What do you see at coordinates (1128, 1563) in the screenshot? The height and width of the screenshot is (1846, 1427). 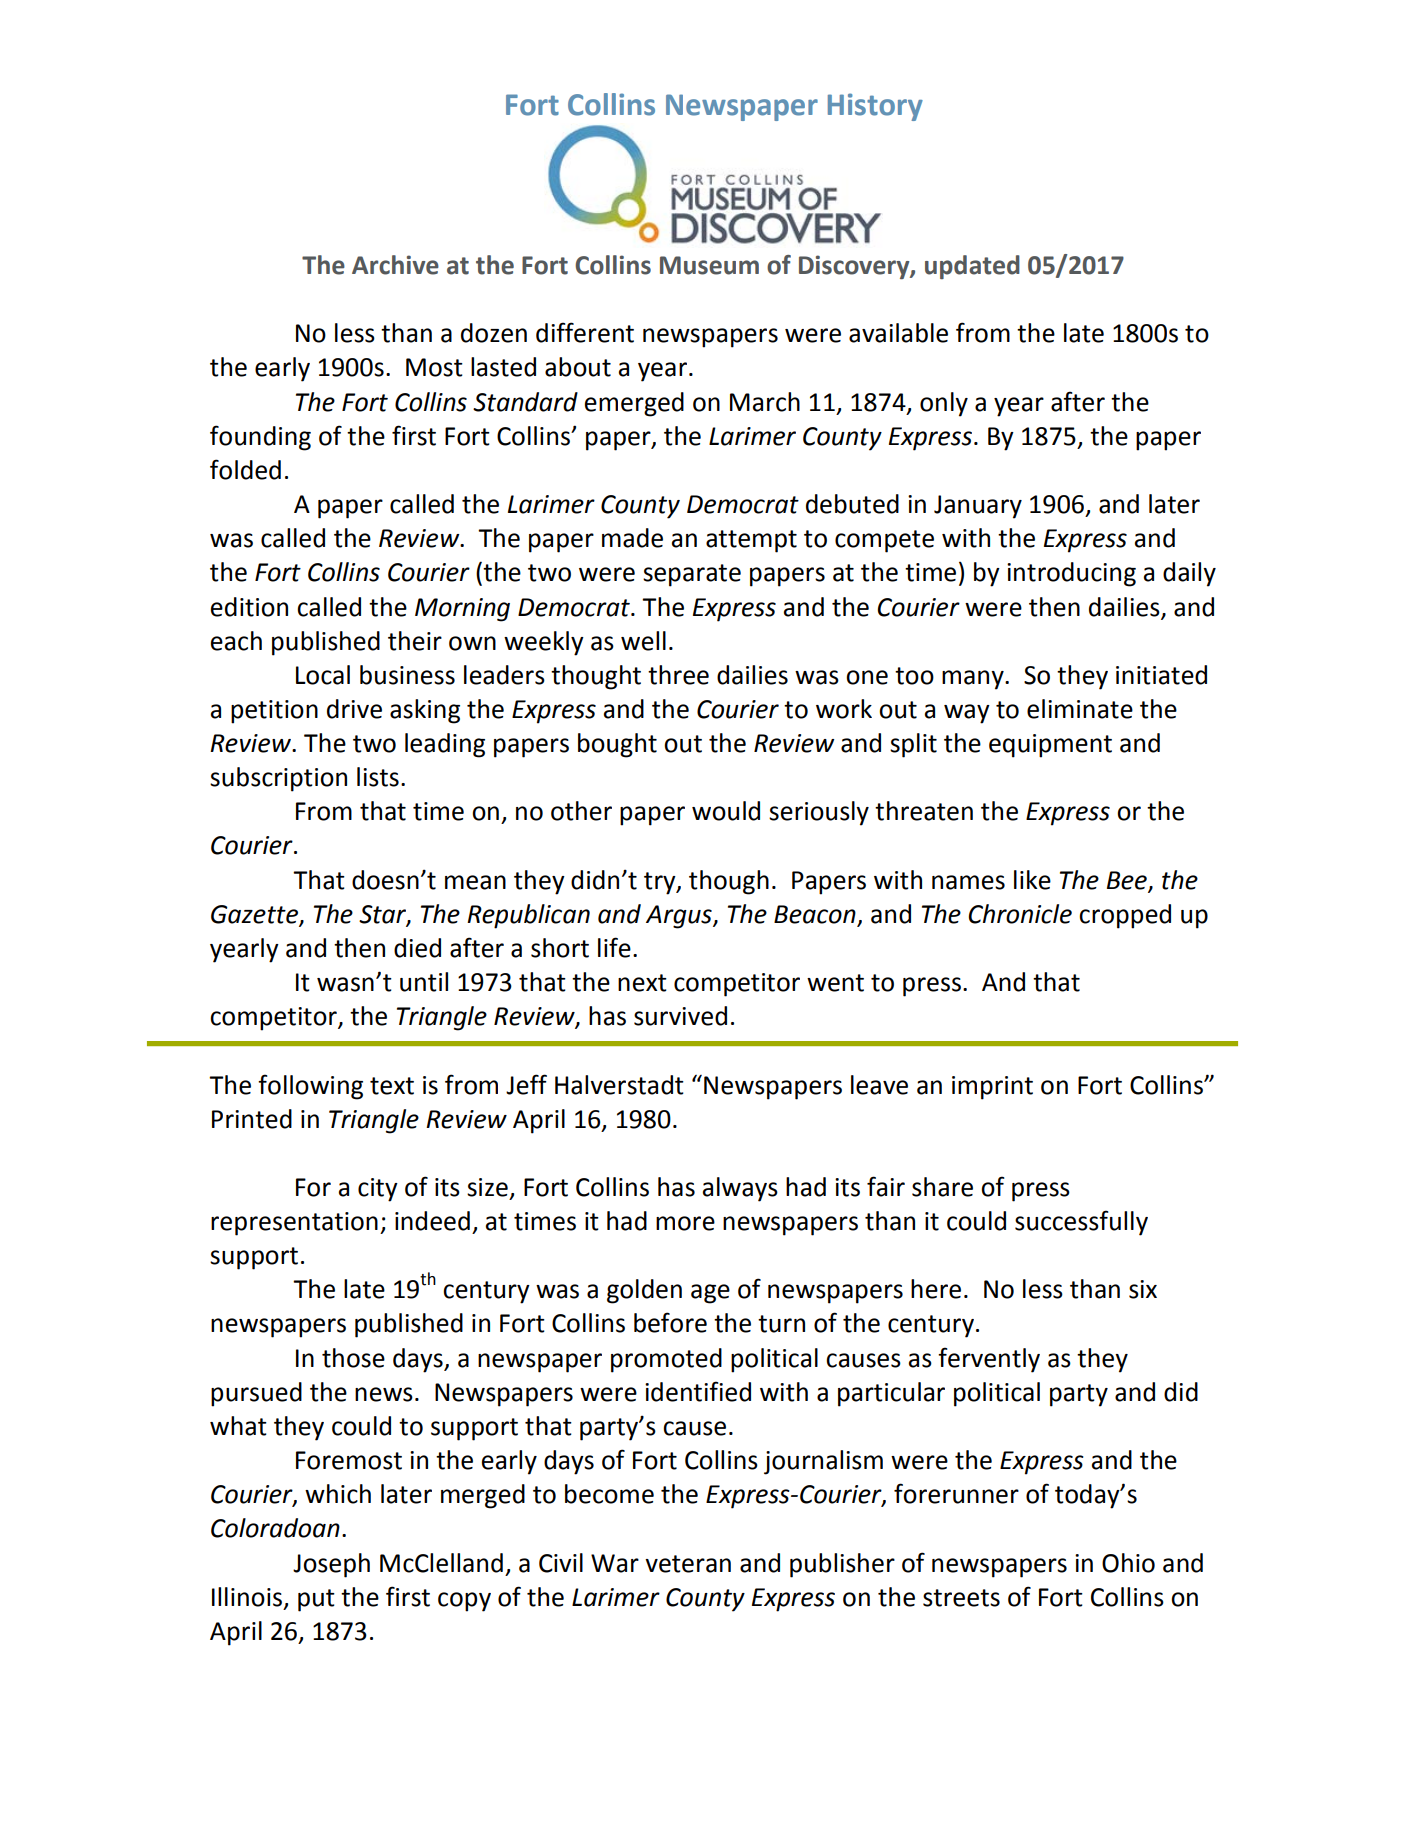 I see `Ohio` at bounding box center [1128, 1563].
